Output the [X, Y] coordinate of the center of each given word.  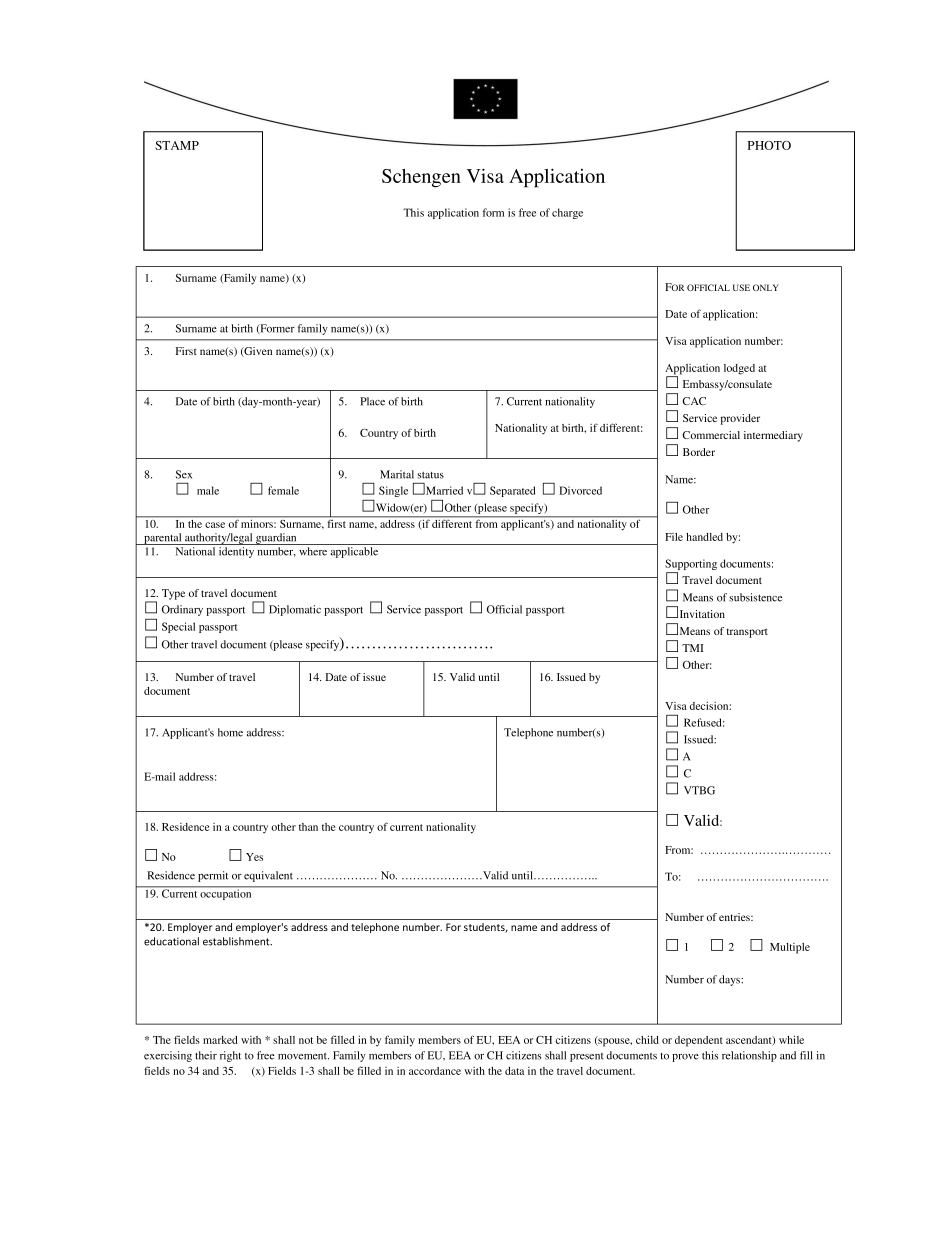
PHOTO [769, 145]
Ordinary [182, 610]
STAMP [177, 145]
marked [220, 1040]
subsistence [755, 597]
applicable [354, 552]
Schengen [421, 178]
